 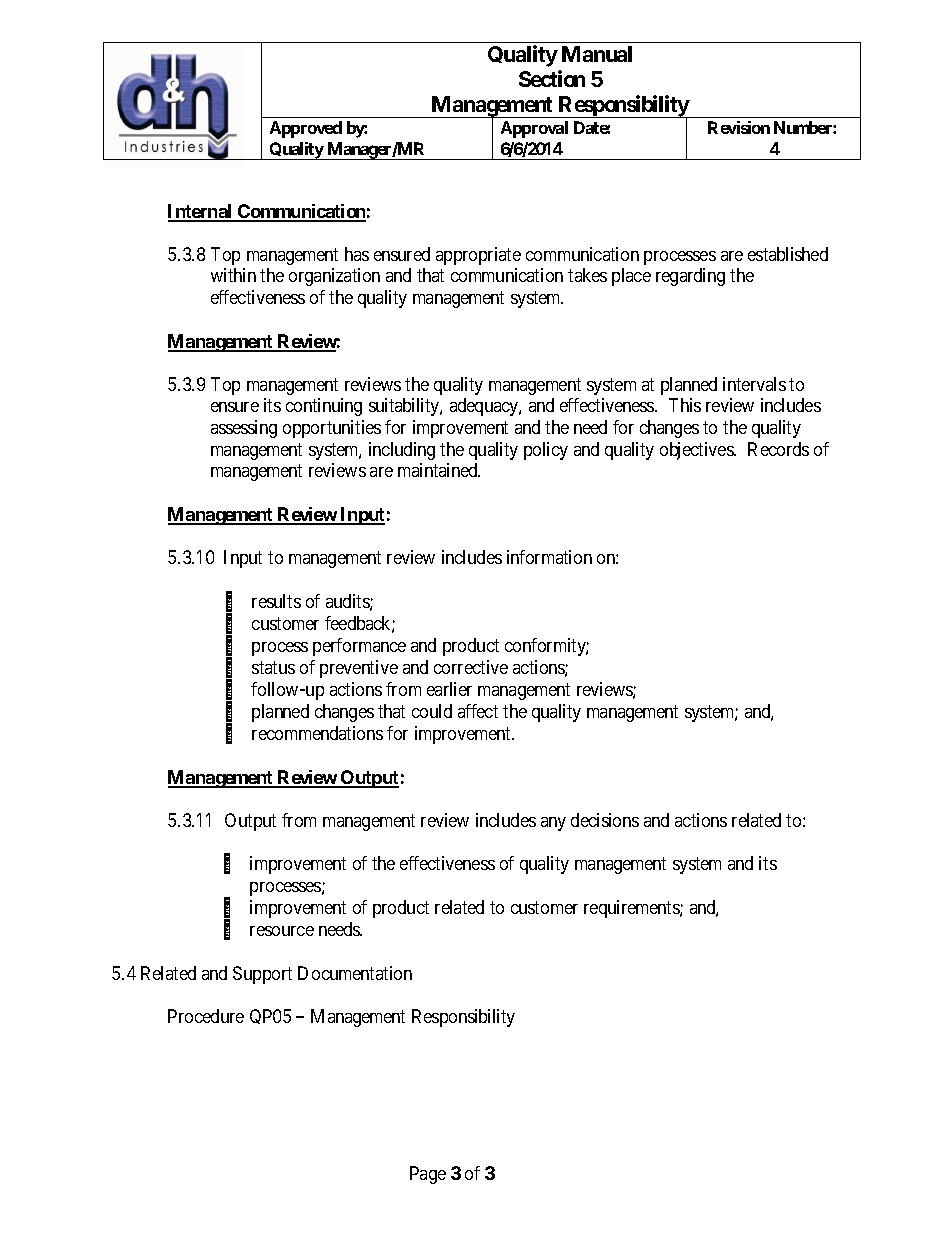 I want to click on appropriate, so click(x=478, y=256).
